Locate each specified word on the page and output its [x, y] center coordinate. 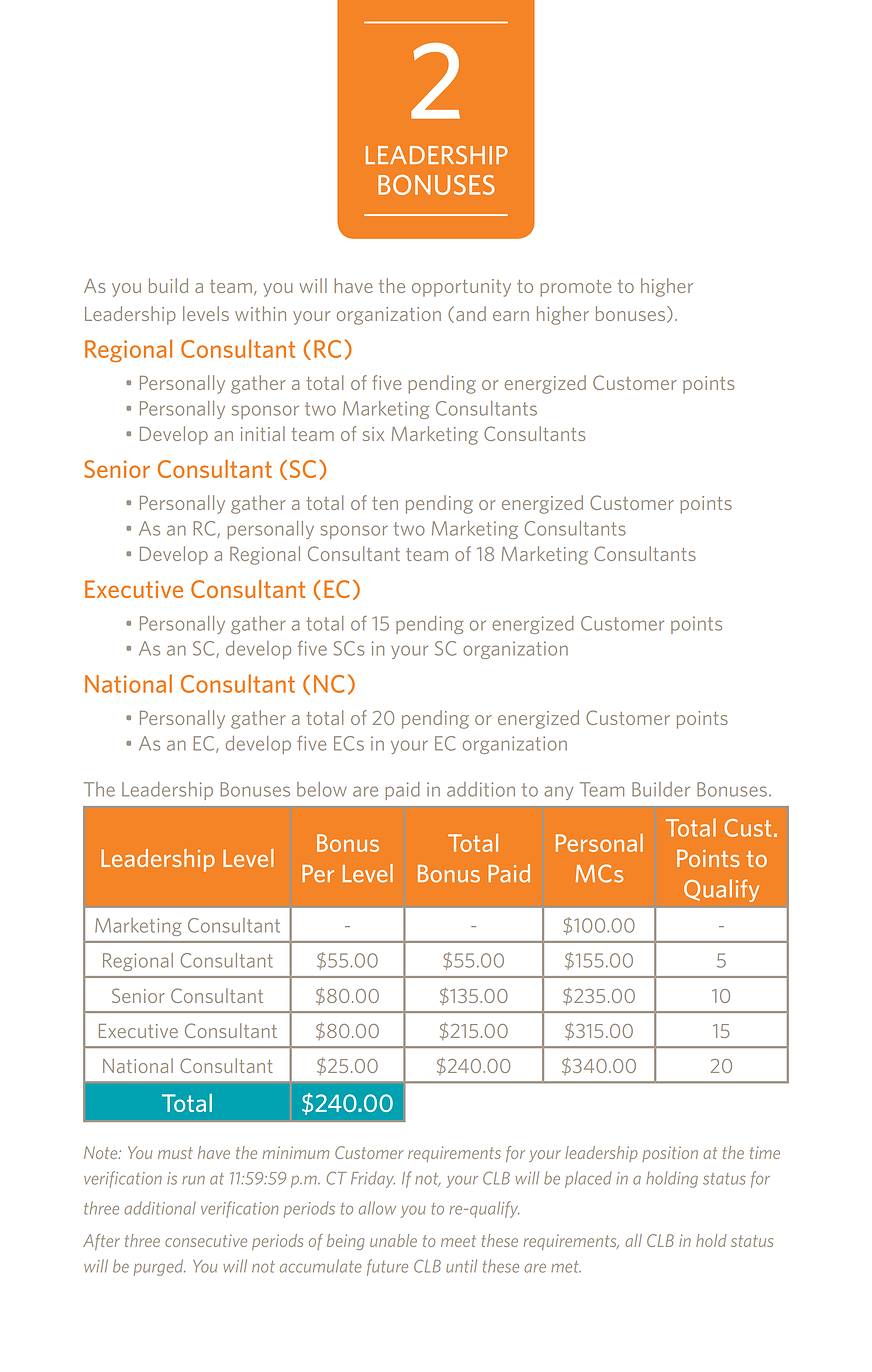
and [471, 313]
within [260, 313]
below [322, 789]
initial [263, 433]
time [765, 1152]
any [558, 793]
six [373, 434]
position [670, 1154]
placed [588, 1179]
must [175, 1153]
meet [458, 1241]
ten [385, 503]
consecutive [206, 1240]
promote [575, 288]
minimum [296, 1152]
